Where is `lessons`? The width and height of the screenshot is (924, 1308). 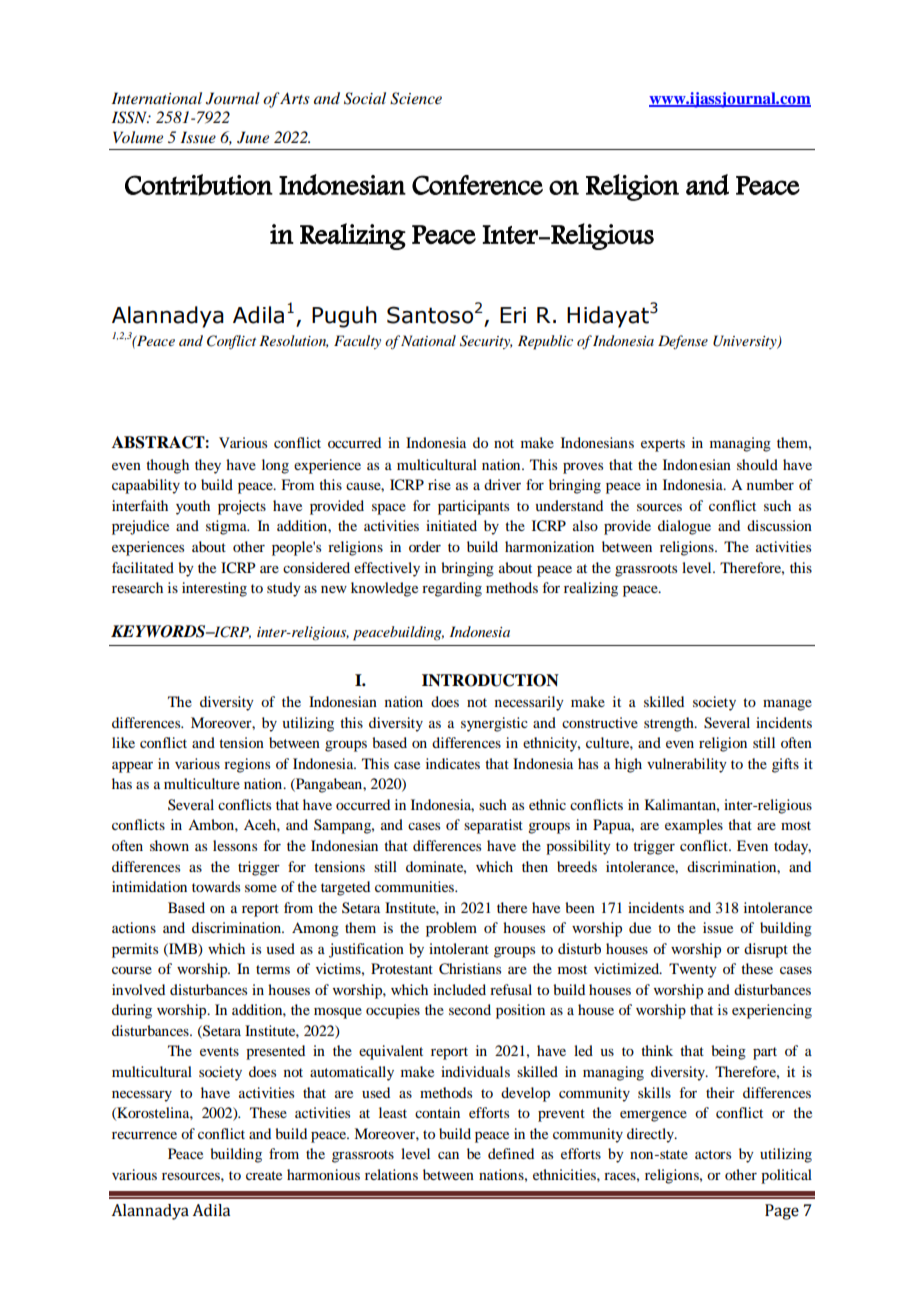 lessons is located at coordinates (235, 845).
